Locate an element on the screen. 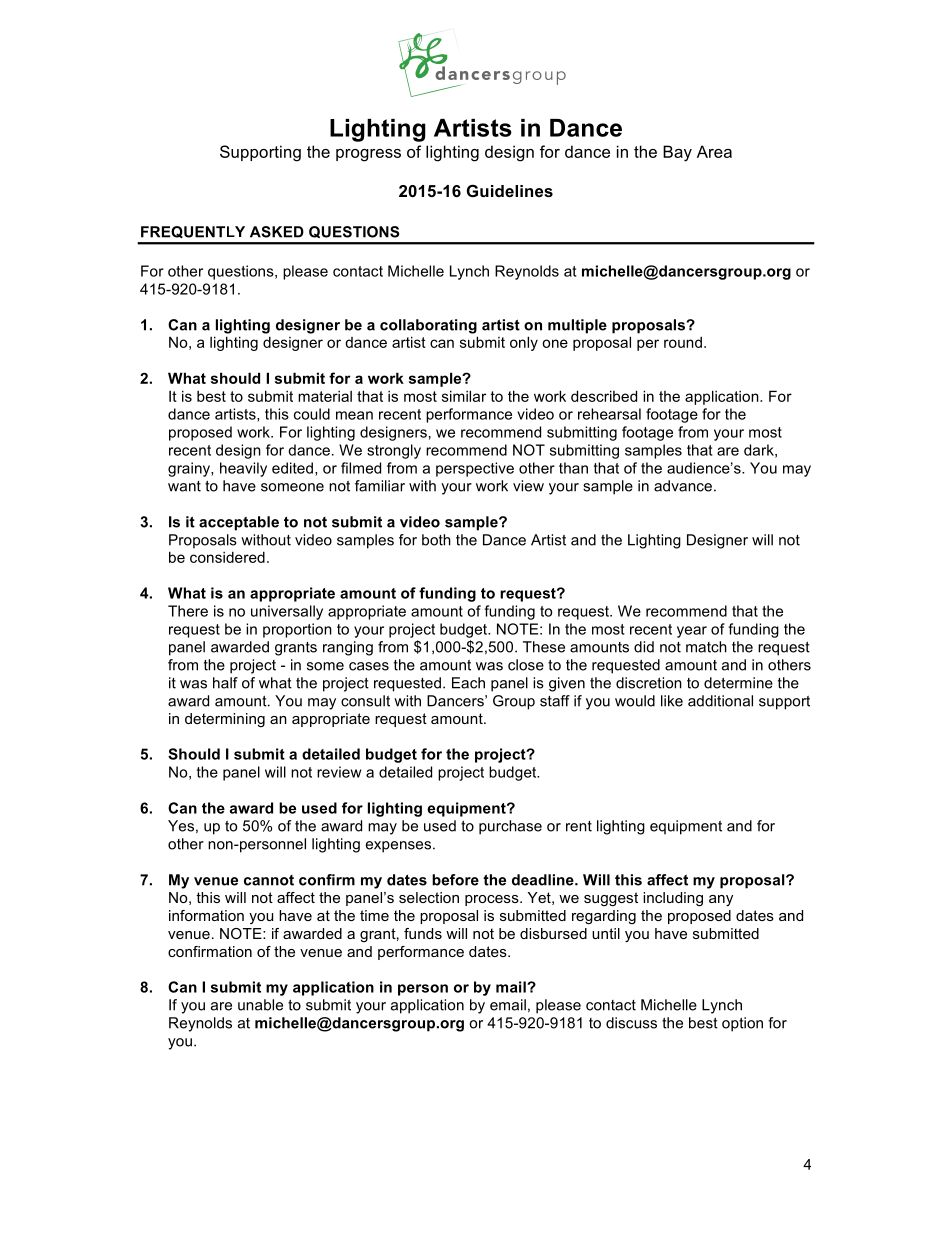 The image size is (952, 1233). both is located at coordinates (436, 540).
